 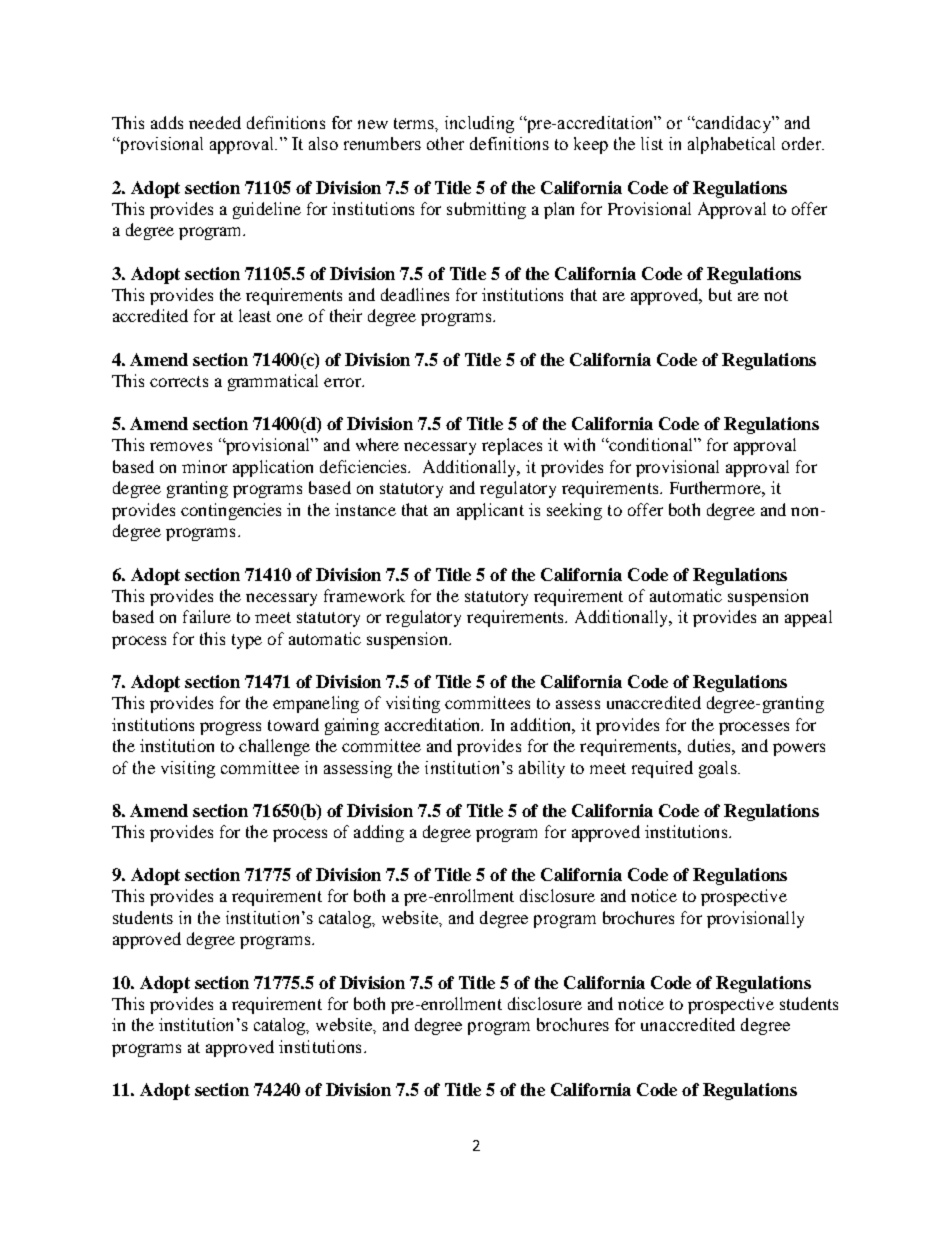 I want to click on needed, so click(x=215, y=122).
